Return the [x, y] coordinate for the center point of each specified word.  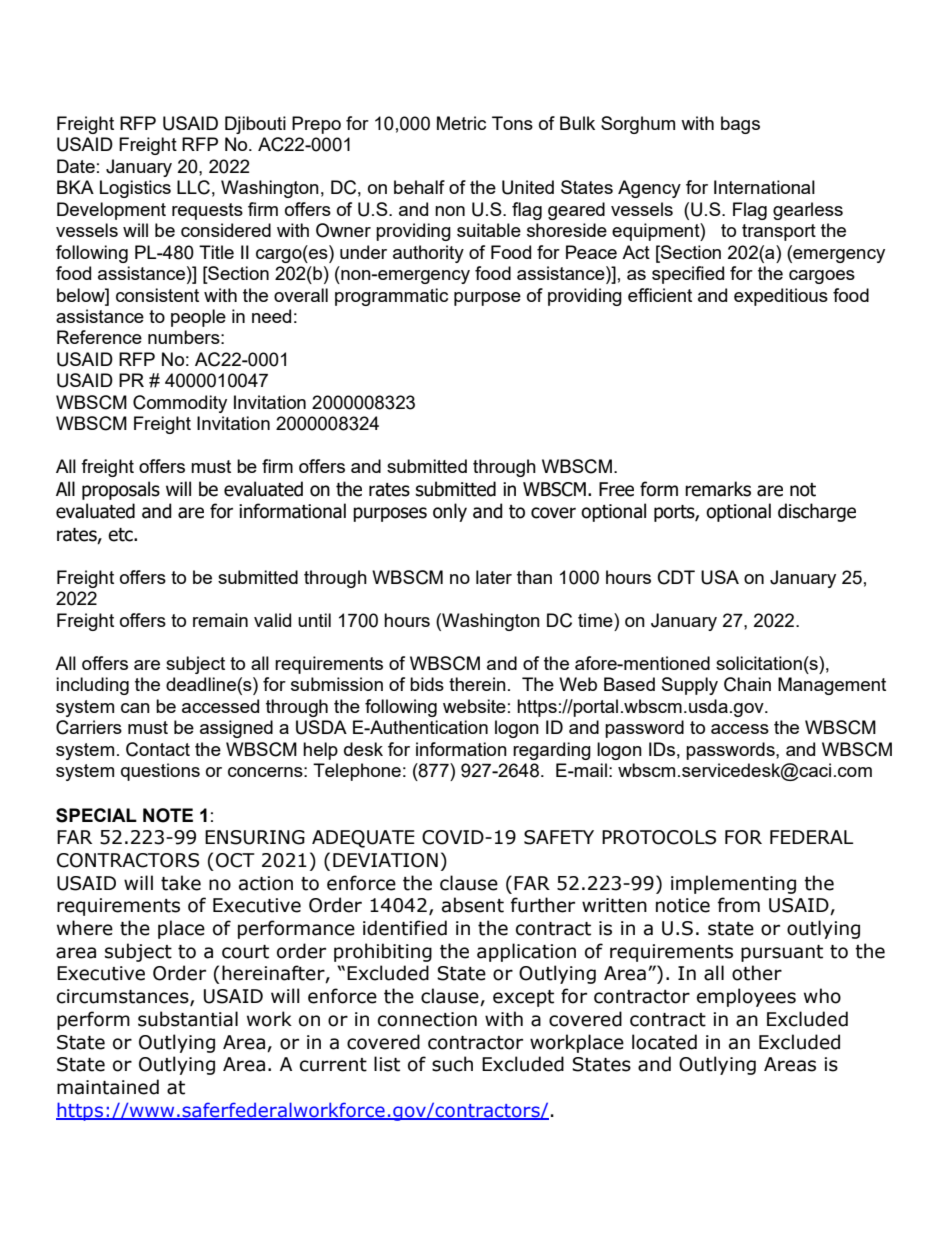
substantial [188, 1019]
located [664, 1042]
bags [740, 125]
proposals [121, 490]
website [474, 706]
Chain [747, 684]
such [452, 1064]
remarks [718, 489]
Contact [158, 749]
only [450, 512]
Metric [461, 123]
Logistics [135, 189]
